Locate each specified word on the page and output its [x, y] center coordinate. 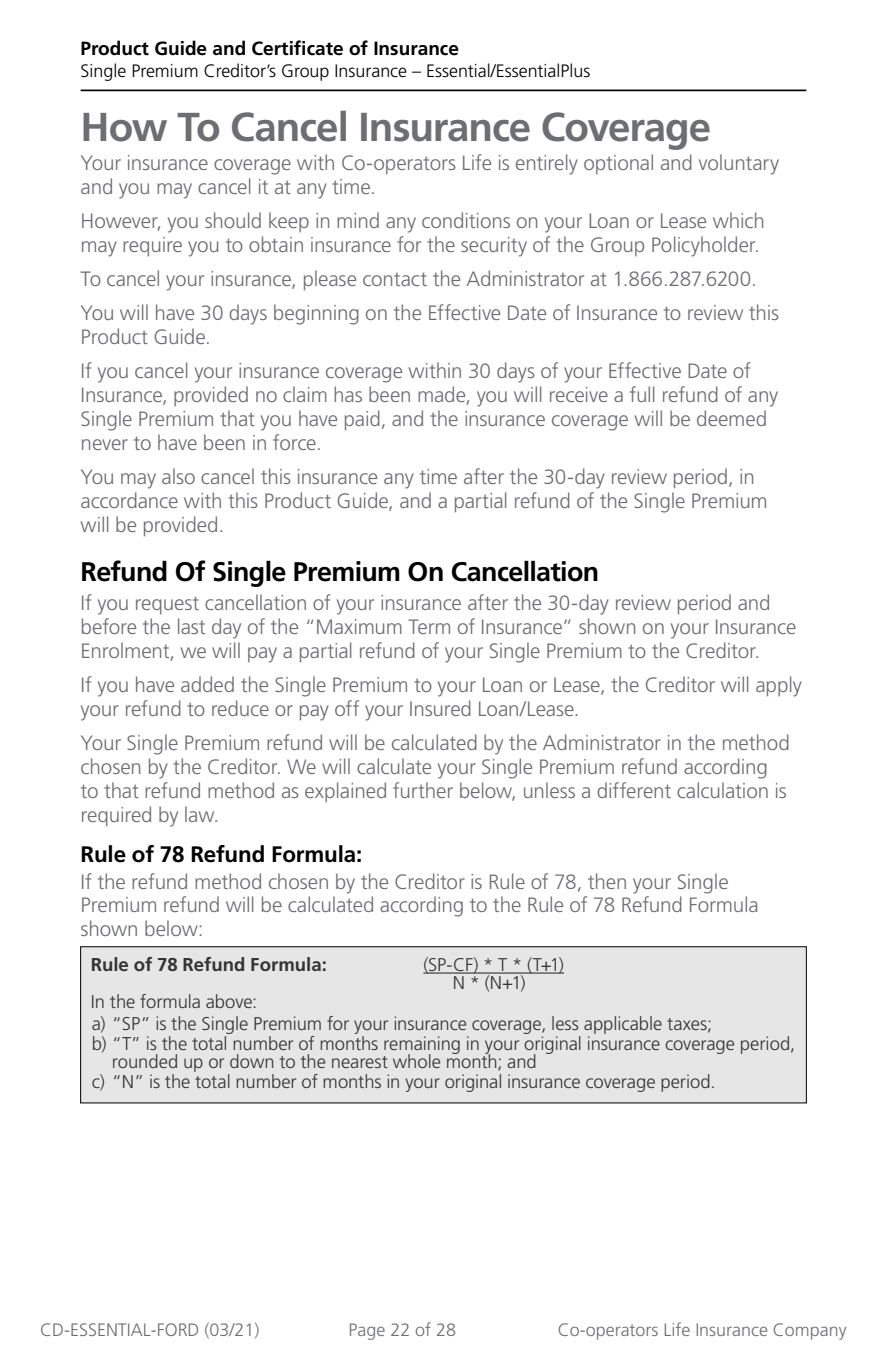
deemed [731, 418]
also [178, 476]
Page [367, 1331]
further [423, 790]
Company [809, 1331]
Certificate [297, 48]
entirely [547, 164]
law [201, 814]
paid [362, 420]
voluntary [739, 164]
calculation [722, 790]
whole [416, 1061]
